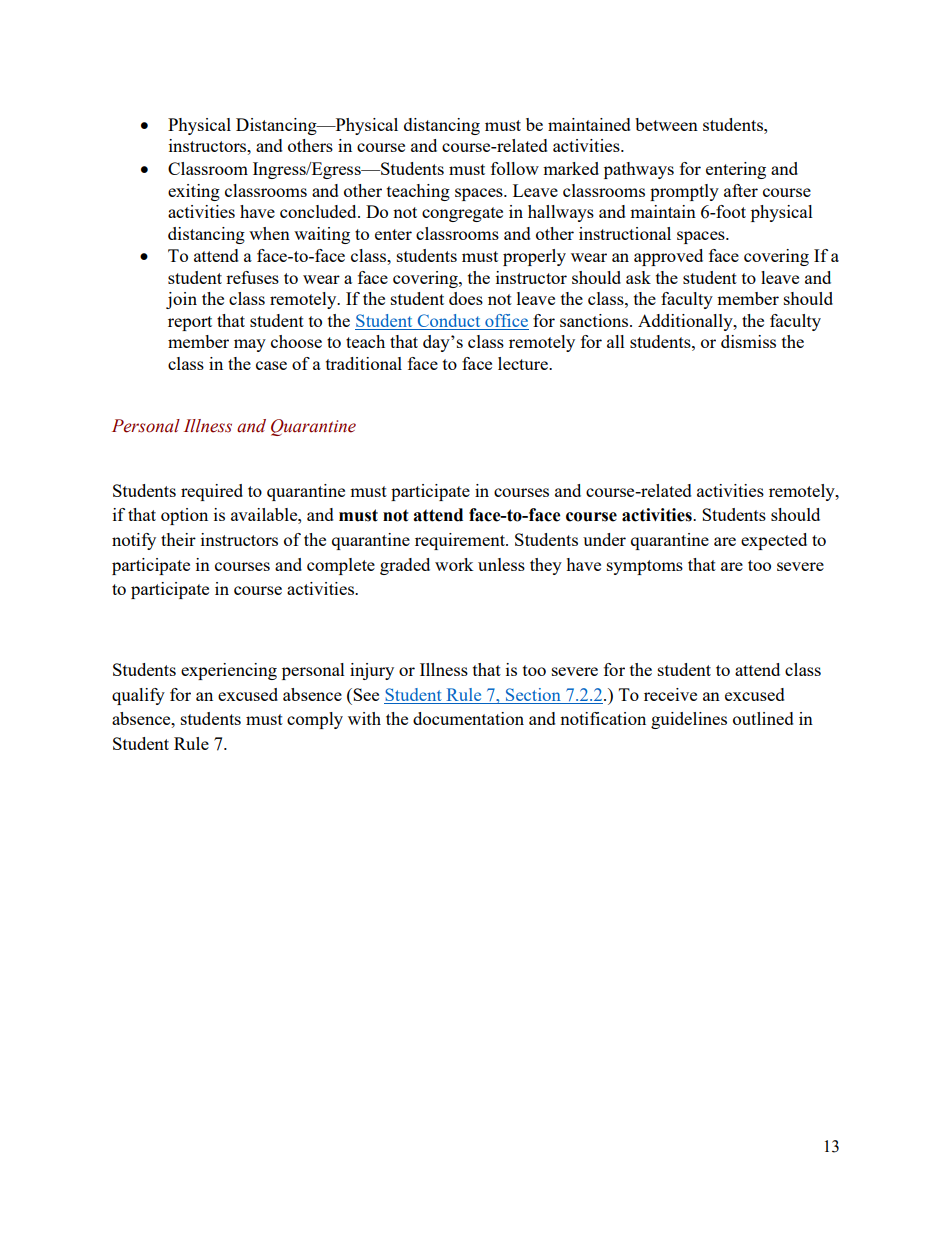  I want to click on between, so click(666, 124).
